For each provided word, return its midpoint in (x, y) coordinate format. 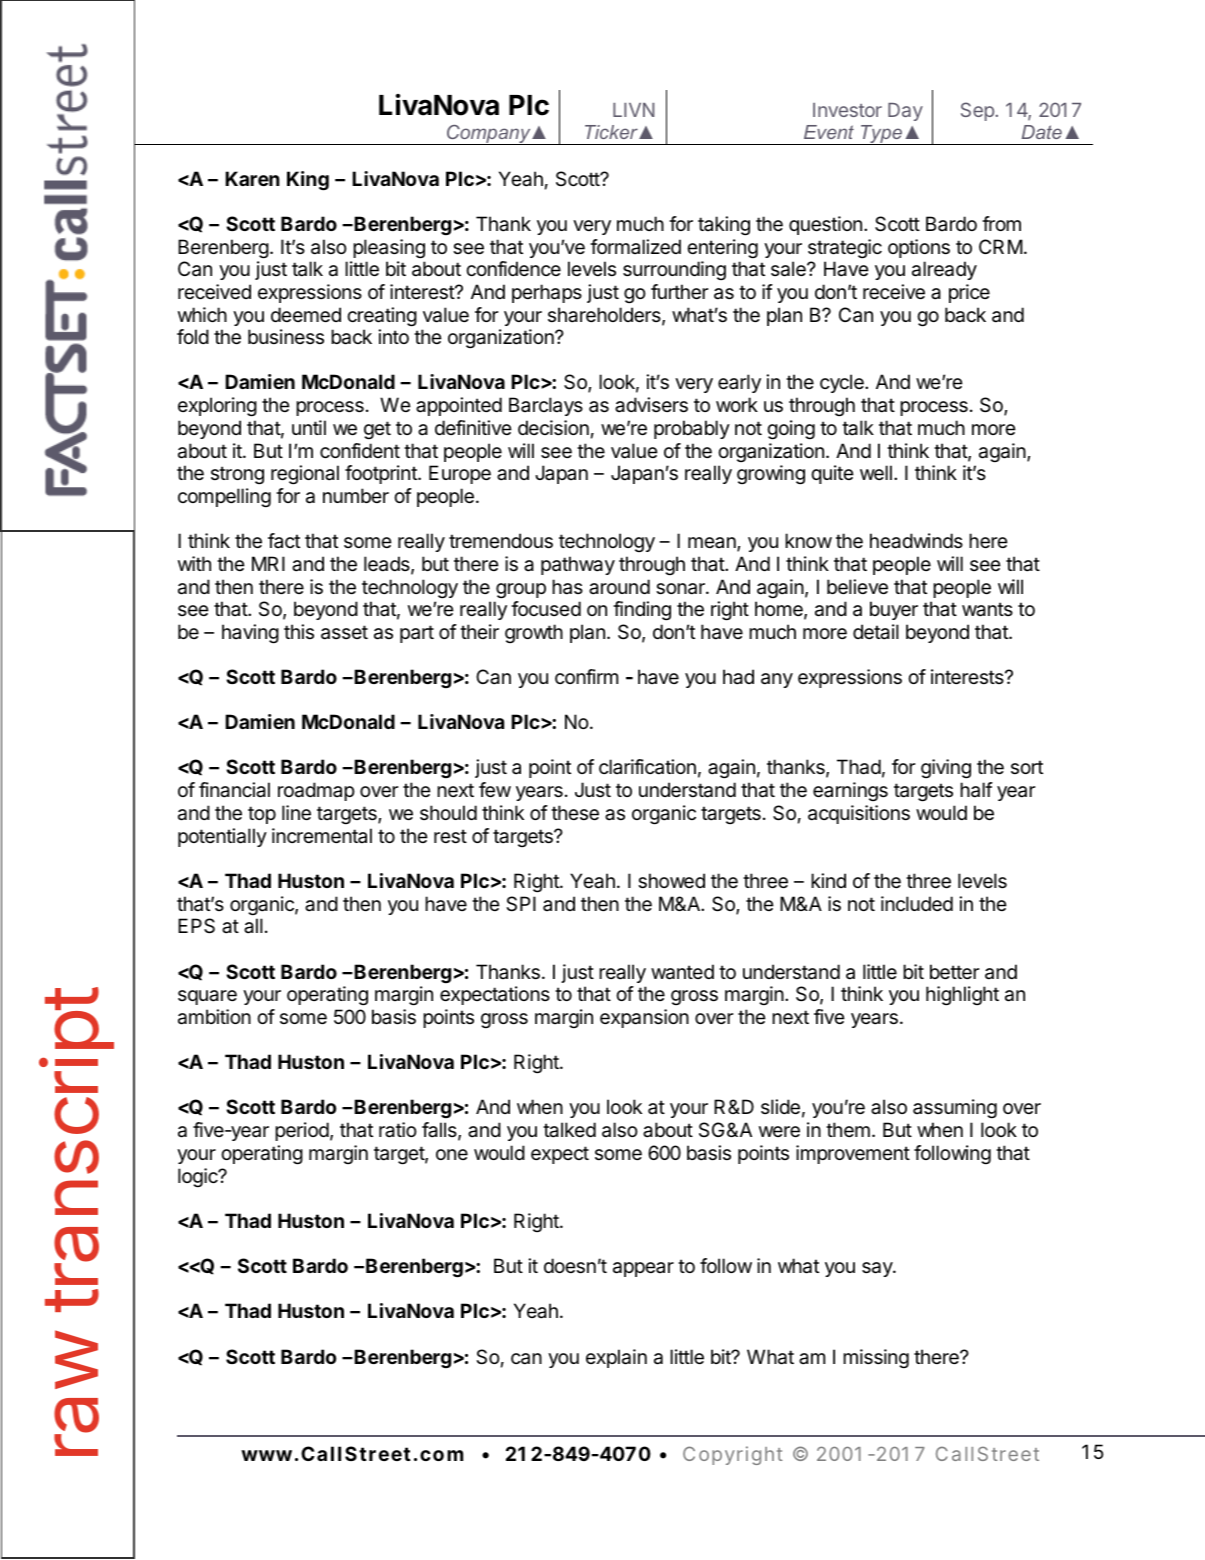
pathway (578, 565)
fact (284, 540)
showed (671, 881)
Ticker (612, 132)
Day (905, 112)
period (302, 1131)
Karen (252, 178)
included (917, 904)
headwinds (916, 541)
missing (876, 1359)
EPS (196, 926)
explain (616, 1358)
